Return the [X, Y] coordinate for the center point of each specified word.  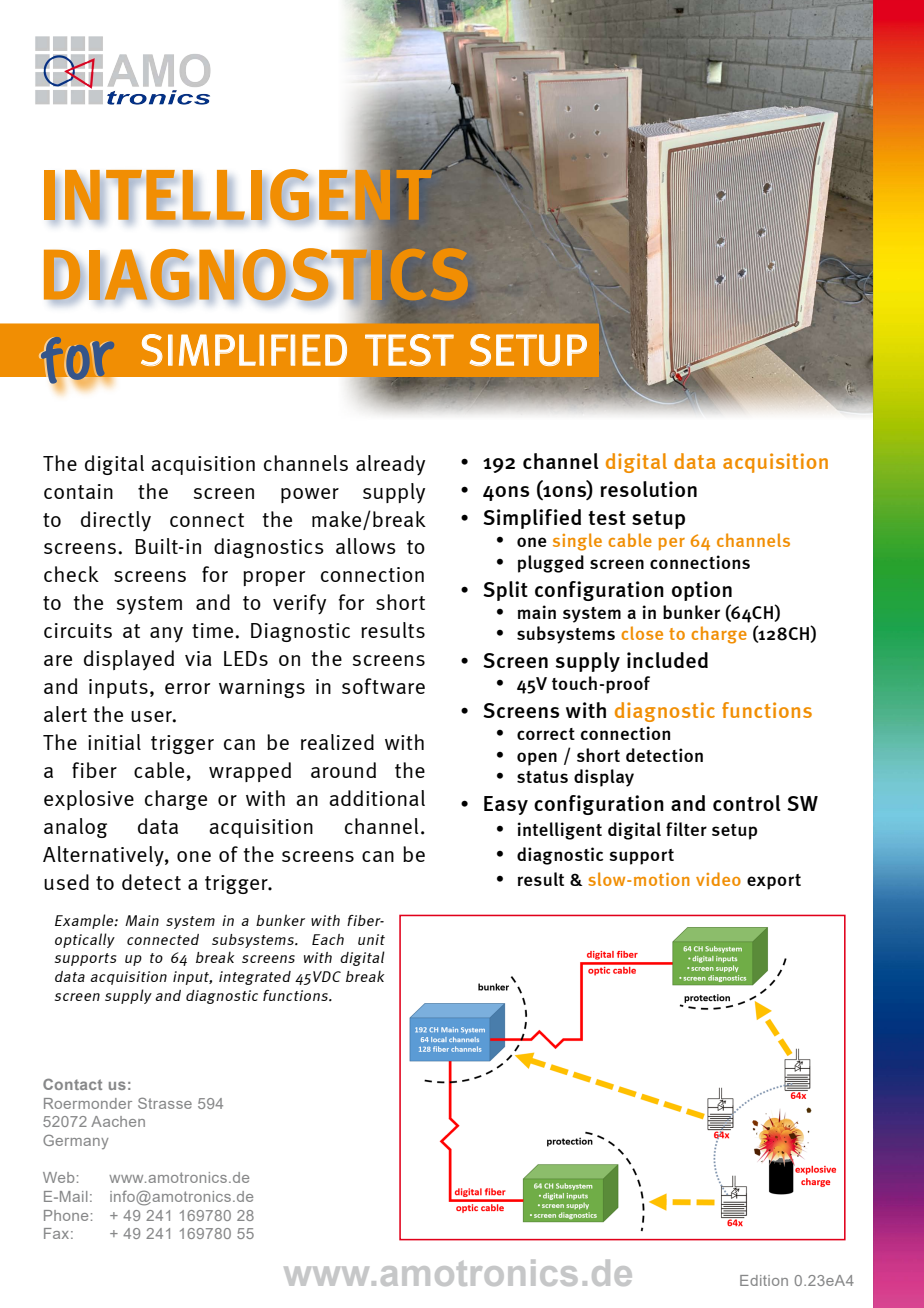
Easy [506, 805]
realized [337, 742]
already [390, 465]
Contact [72, 1084]
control [747, 803]
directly [116, 521]
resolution [648, 489]
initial [114, 742]
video [718, 879]
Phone [66, 1215]
